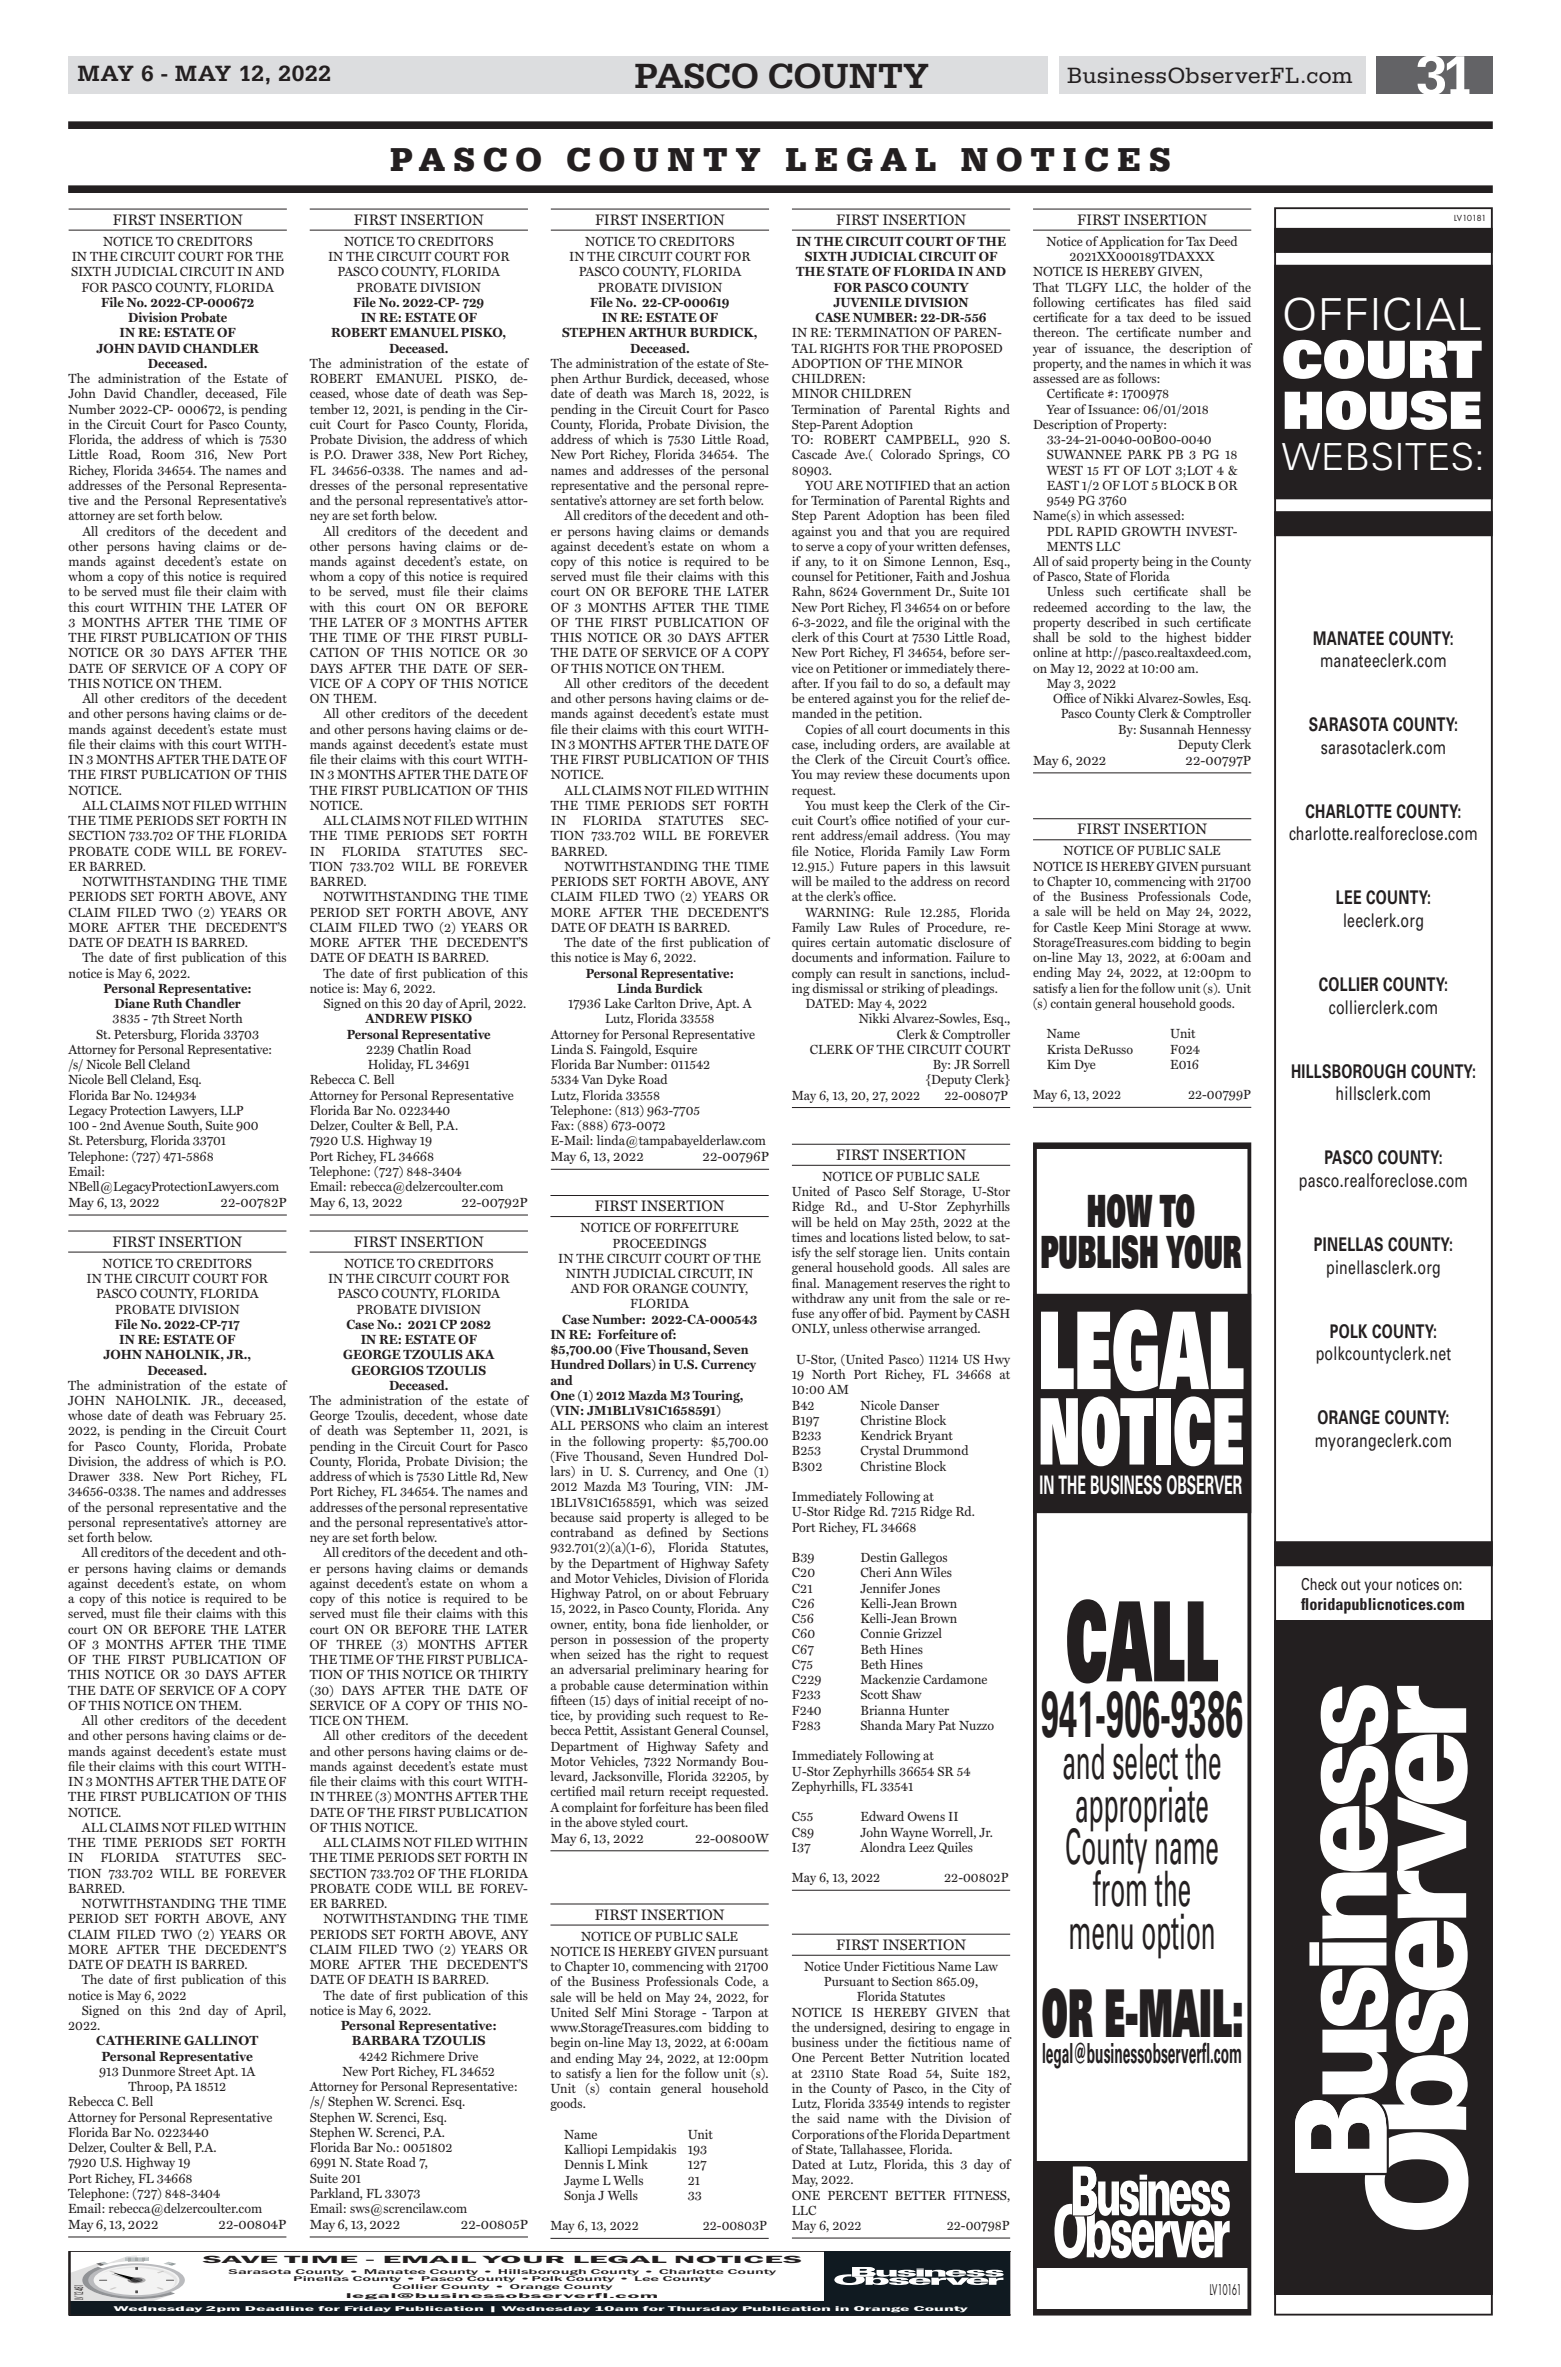  What do you see at coordinates (677, 393) in the page?
I see `March` at bounding box center [677, 393].
